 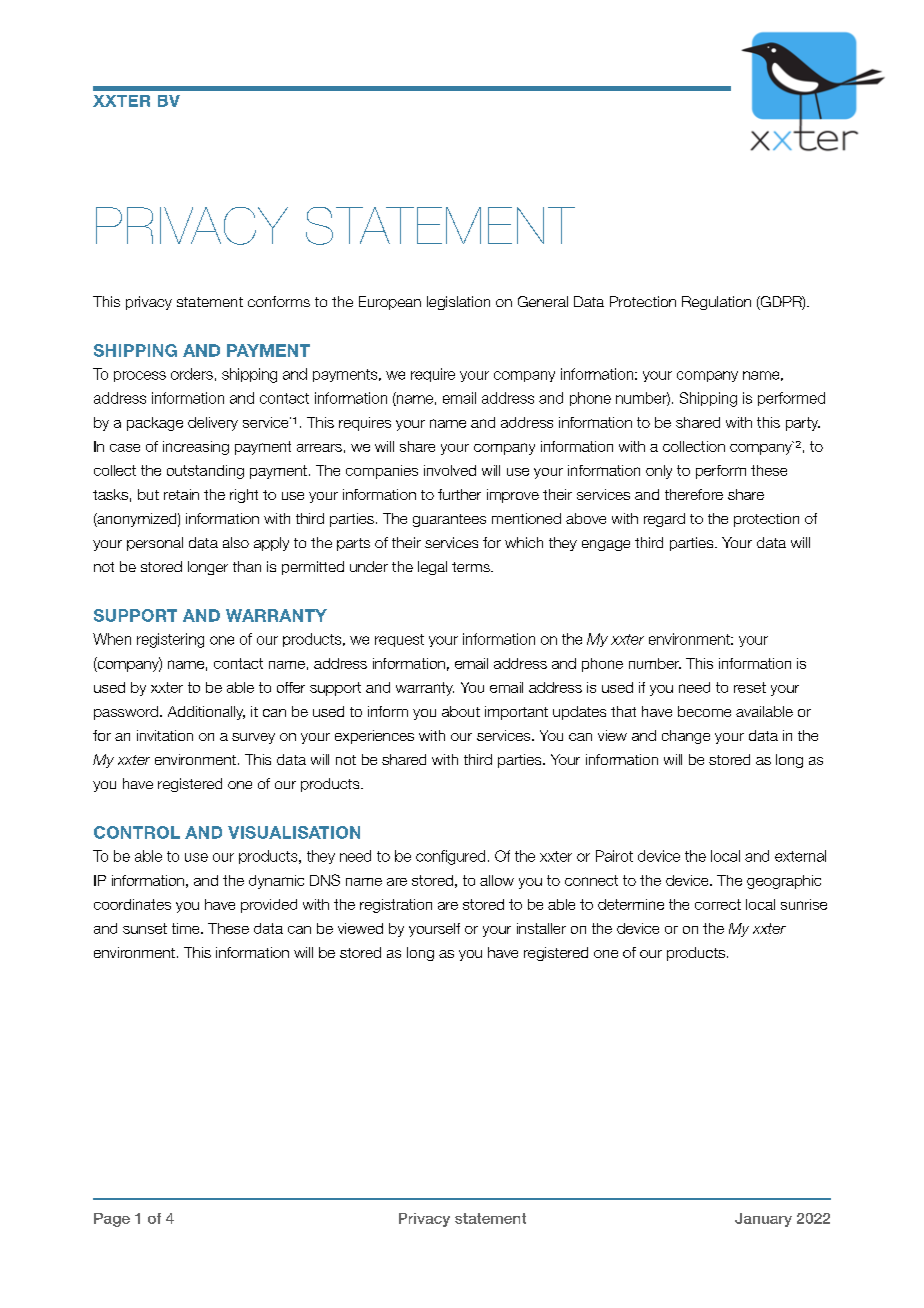 What do you see at coordinates (694, 494) in the screenshot?
I see `therefore` at bounding box center [694, 494].
